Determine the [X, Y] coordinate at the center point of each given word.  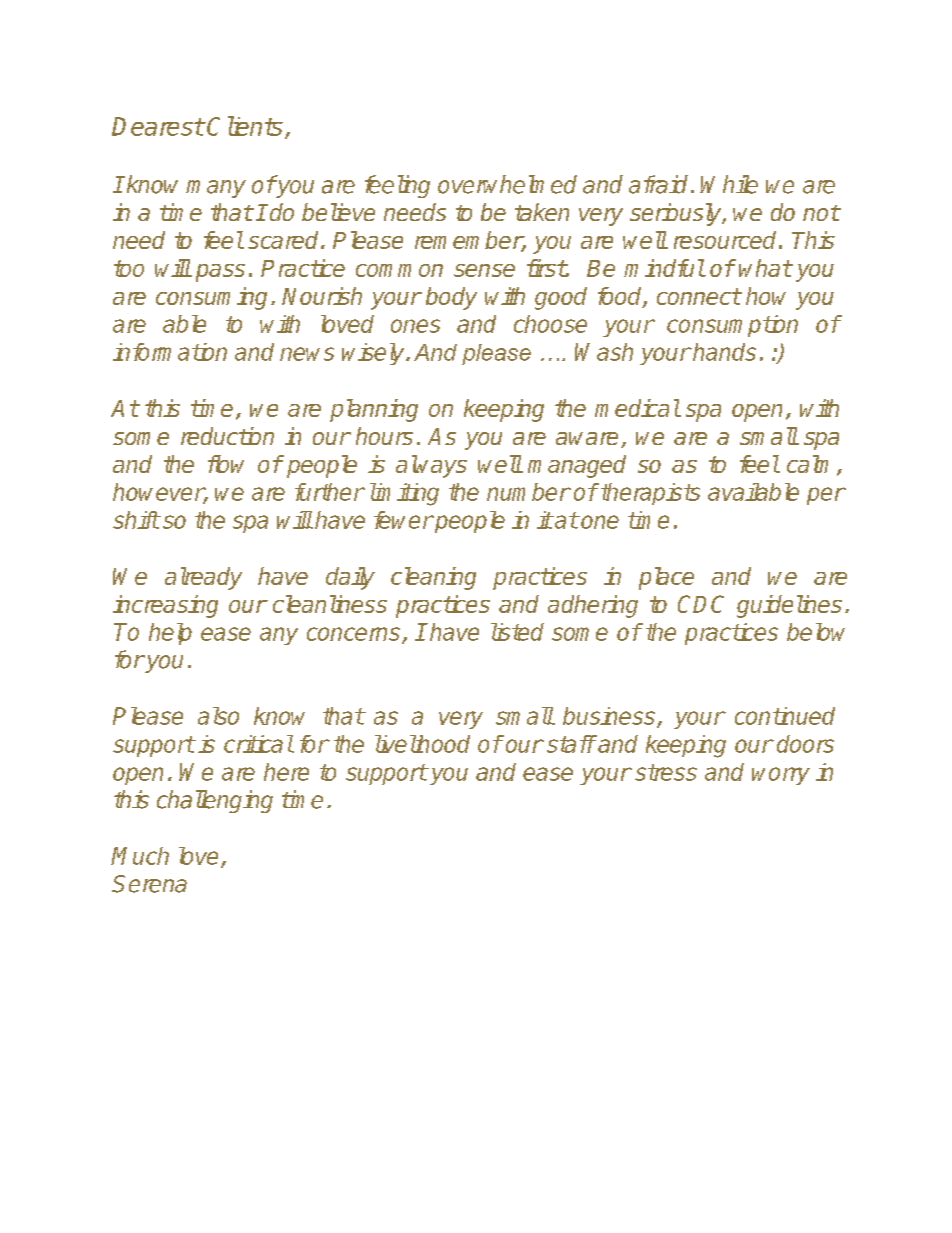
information [170, 352]
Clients [245, 126]
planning [374, 410]
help [170, 634]
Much [140, 856]
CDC [701, 604]
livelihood [422, 744]
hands [723, 352]
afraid [658, 184]
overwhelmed [507, 184]
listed [517, 632]
